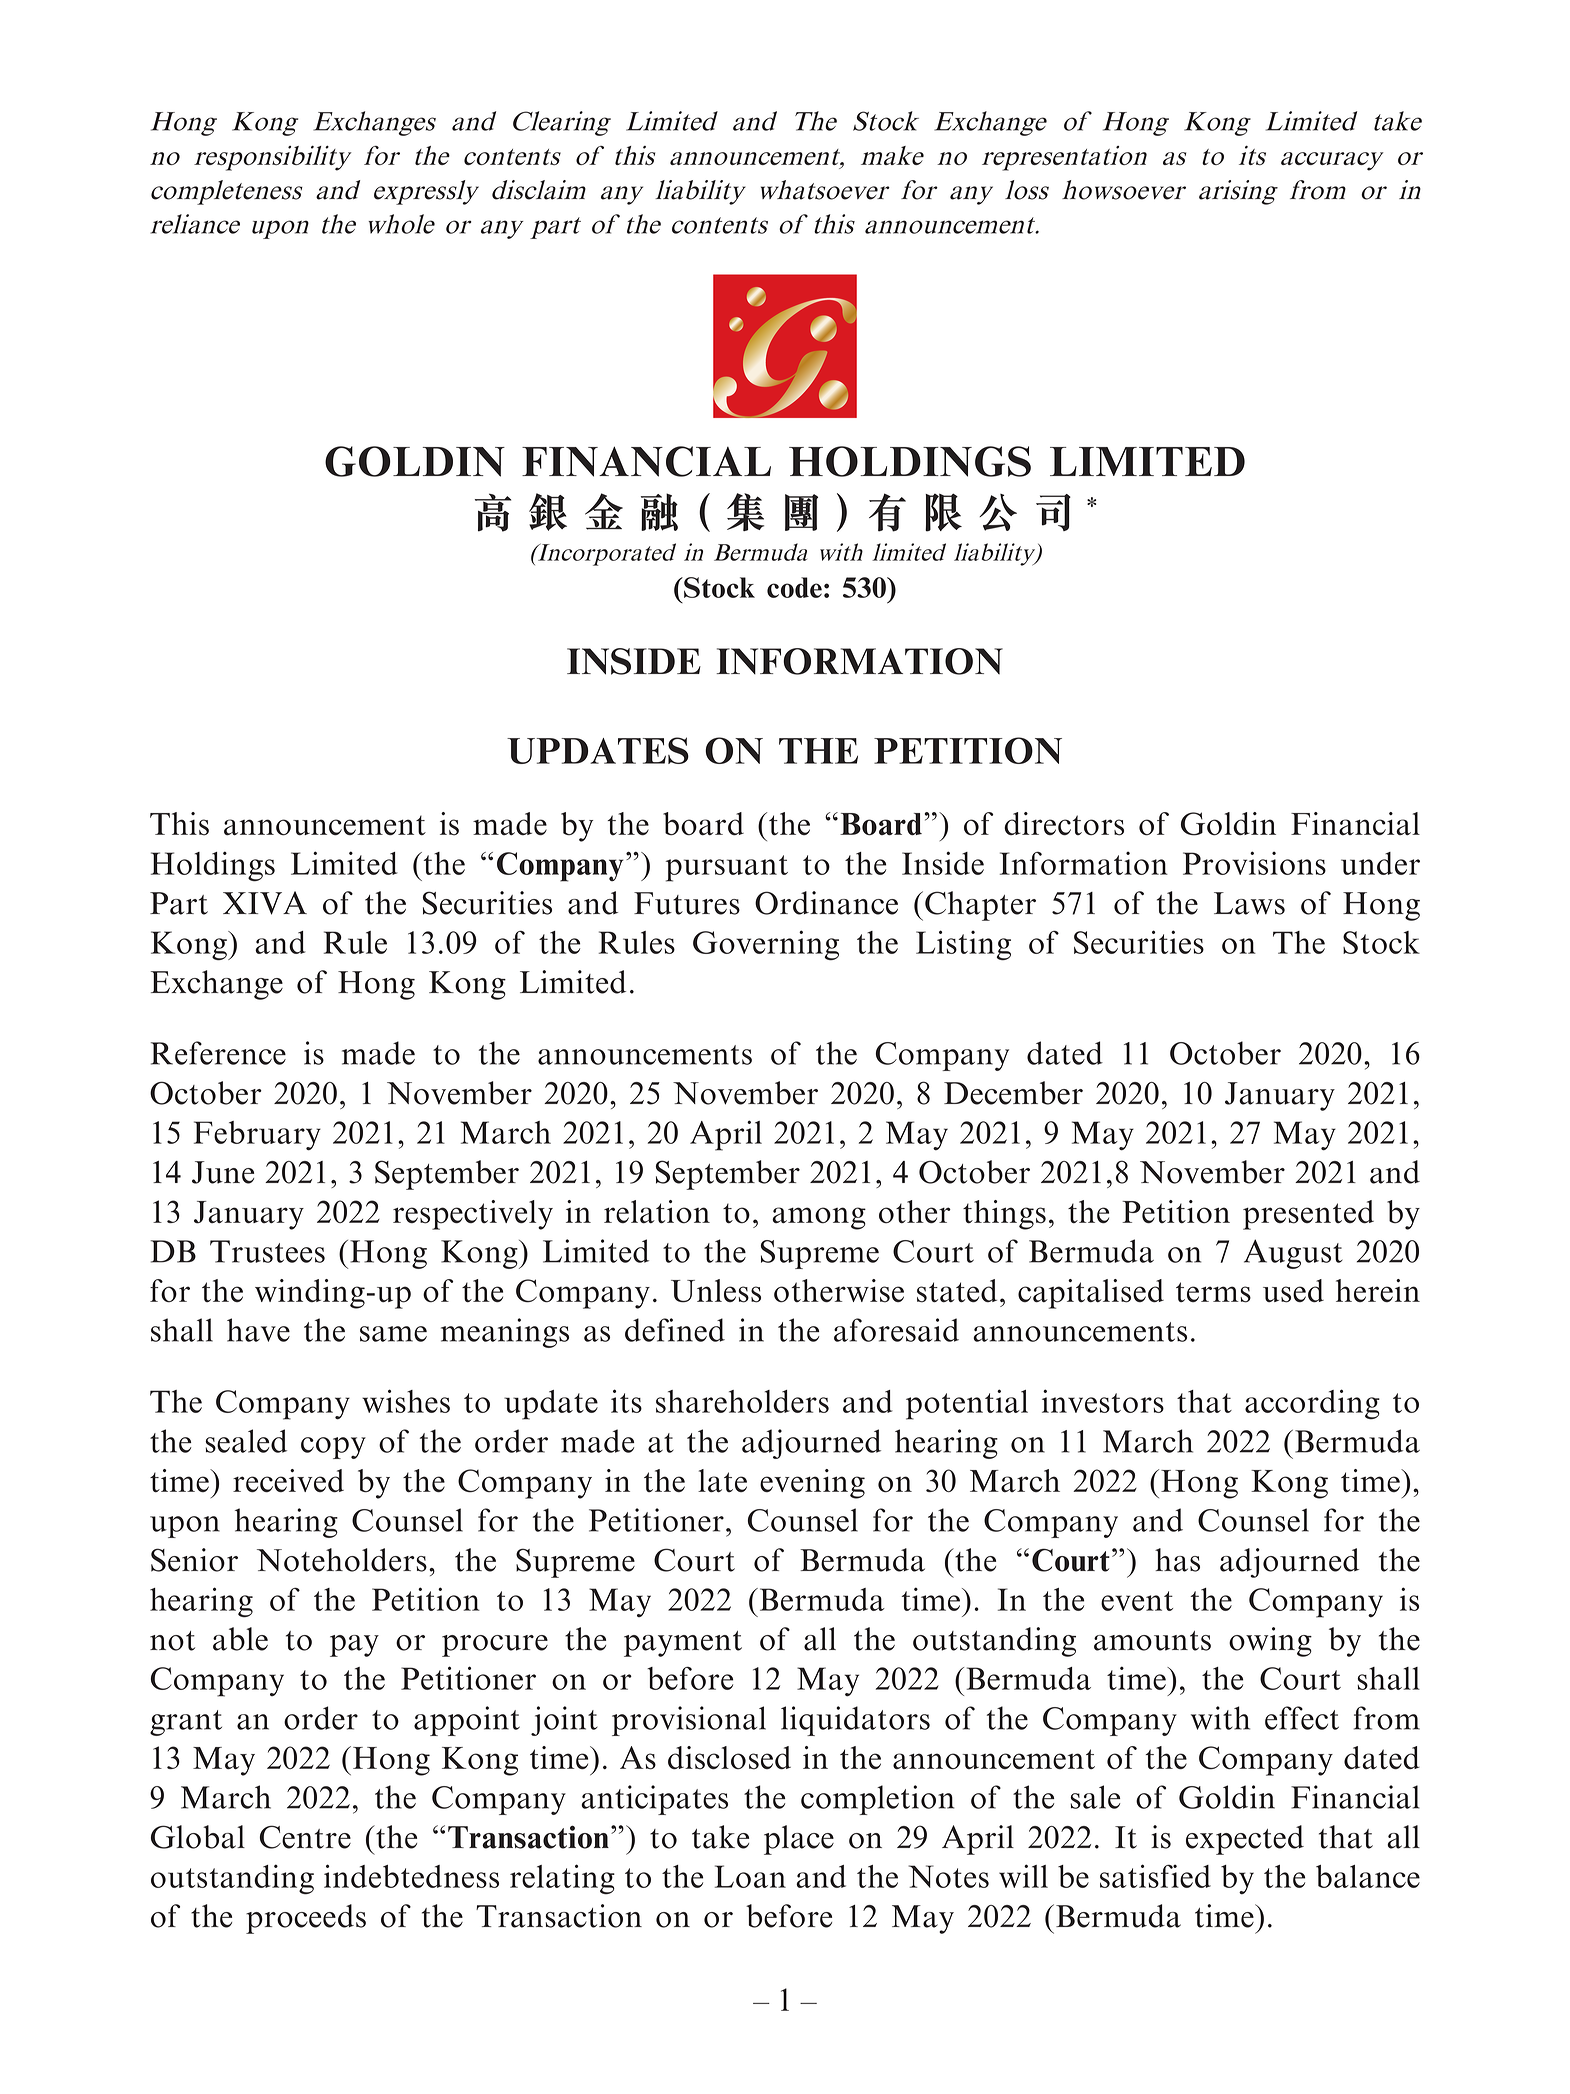 This screenshot has height=2094, width=1570. What do you see at coordinates (727, 868) in the screenshot?
I see `pursuant` at bounding box center [727, 868].
